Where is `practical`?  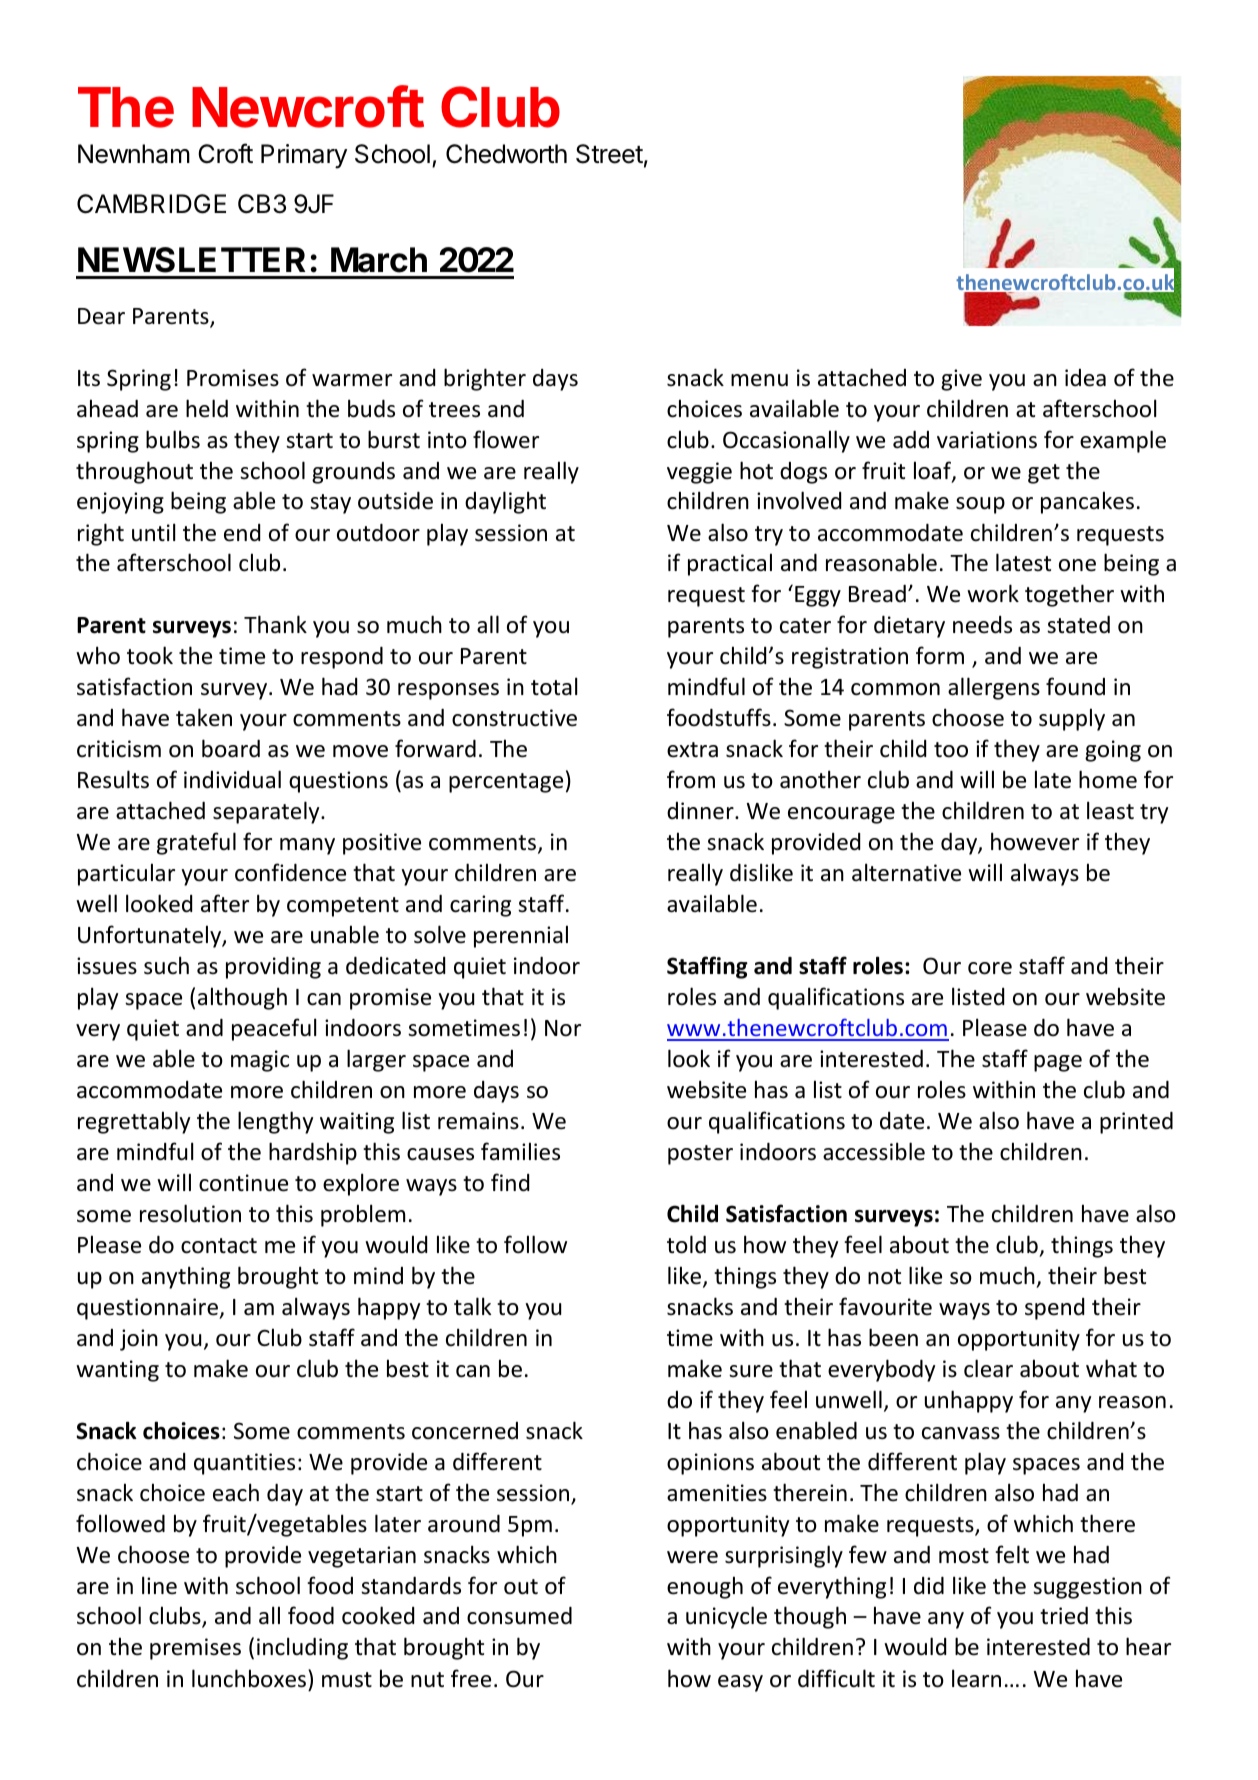 practical is located at coordinates (730, 564).
